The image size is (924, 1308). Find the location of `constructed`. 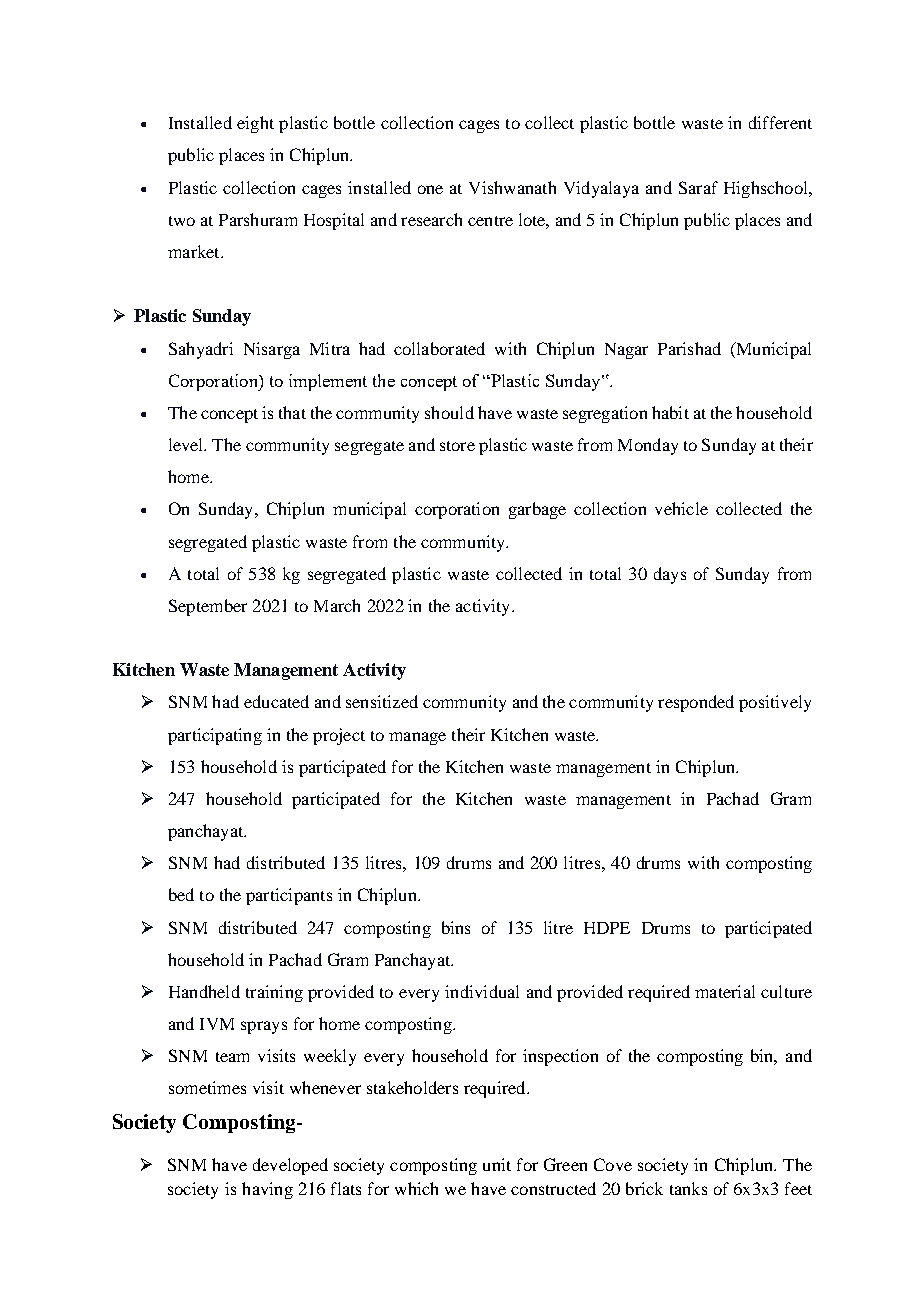

constructed is located at coordinates (553, 1188).
